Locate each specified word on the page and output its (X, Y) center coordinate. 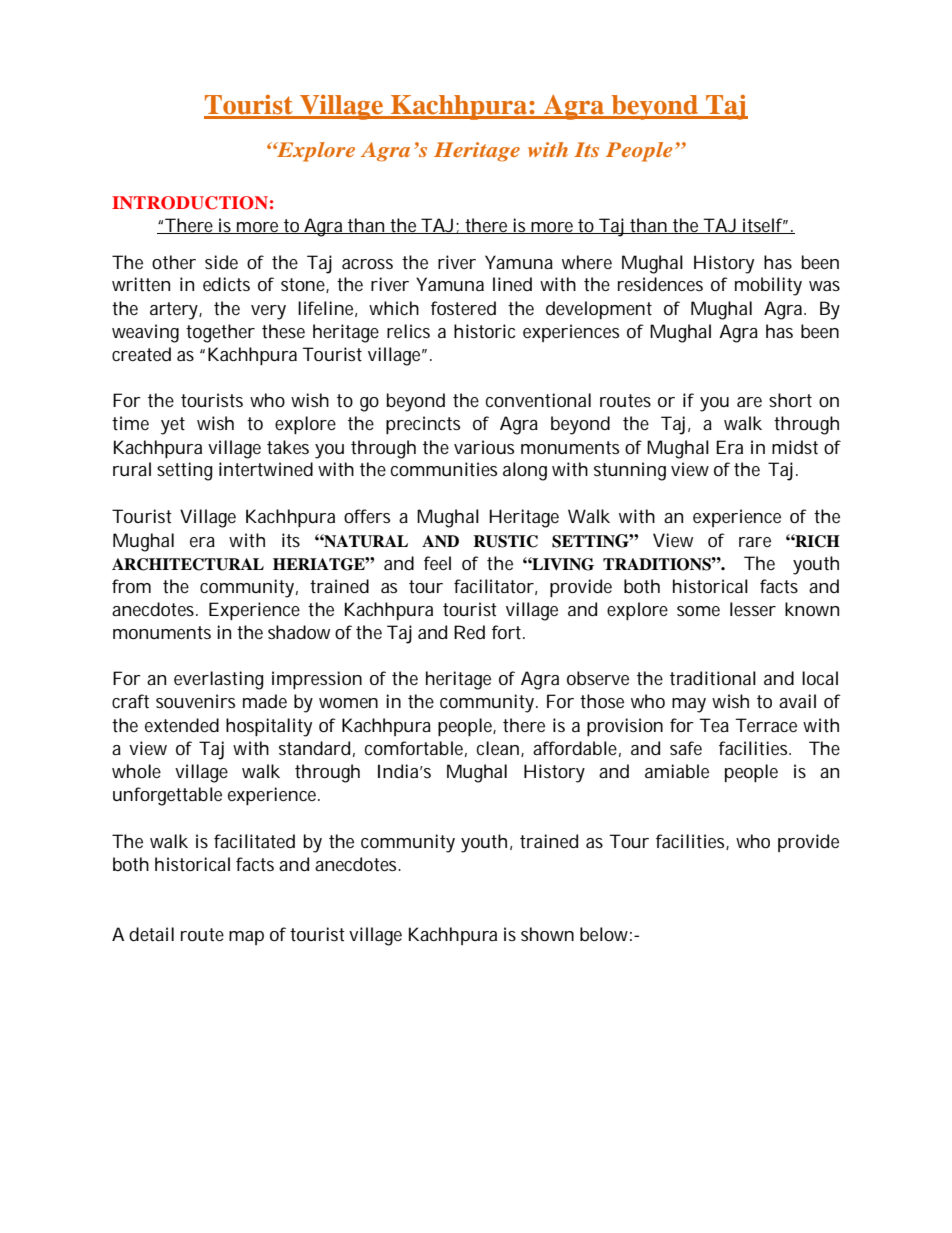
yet (173, 426)
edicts (226, 284)
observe (598, 678)
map (246, 938)
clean (498, 748)
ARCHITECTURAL (188, 564)
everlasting (219, 680)
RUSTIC (505, 541)
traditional (713, 678)
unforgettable (167, 796)
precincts (423, 425)
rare (755, 542)
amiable (677, 771)
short (790, 400)
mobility (768, 286)
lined (512, 284)
